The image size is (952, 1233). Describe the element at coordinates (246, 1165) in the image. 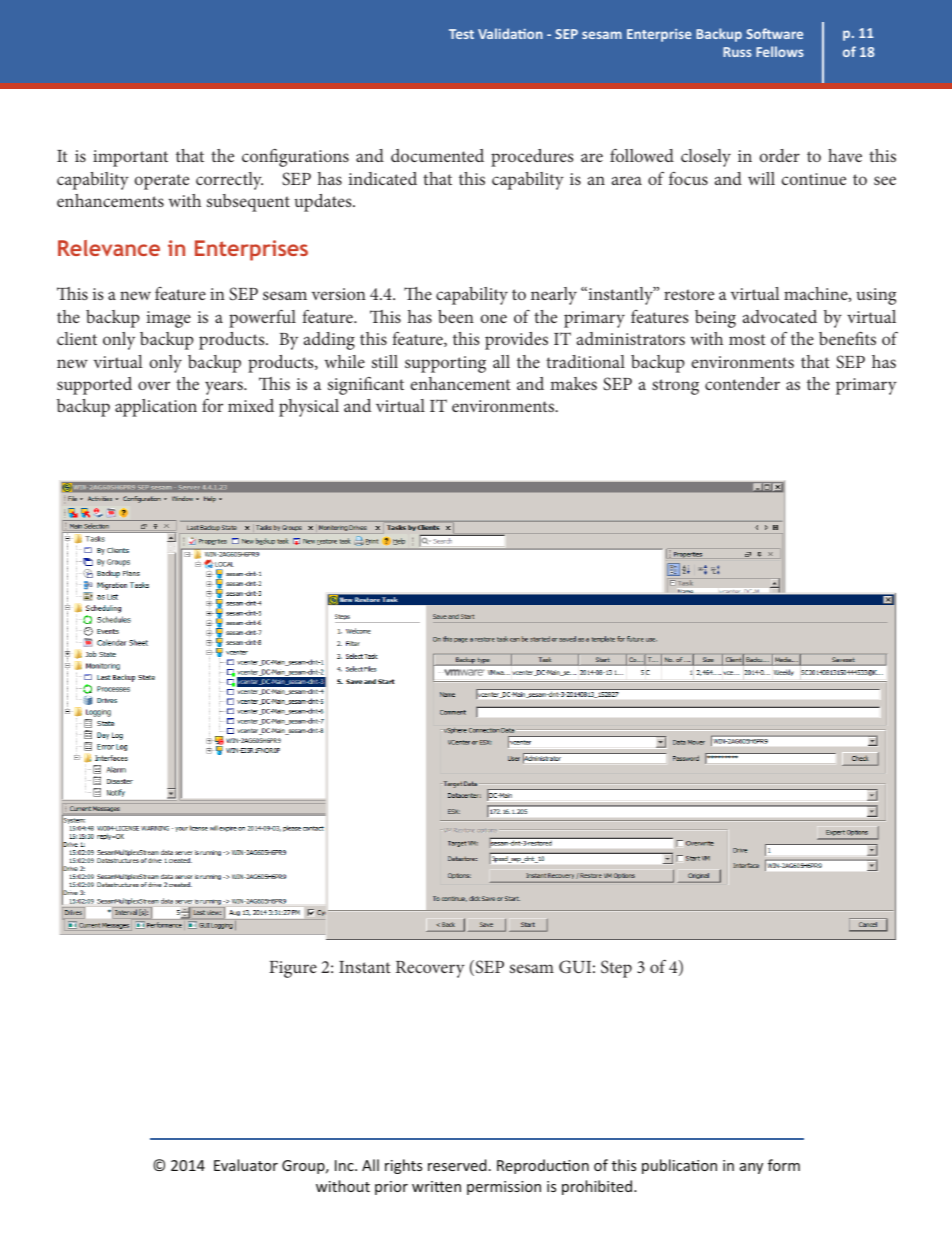

I see `Evaluator` at that location.
